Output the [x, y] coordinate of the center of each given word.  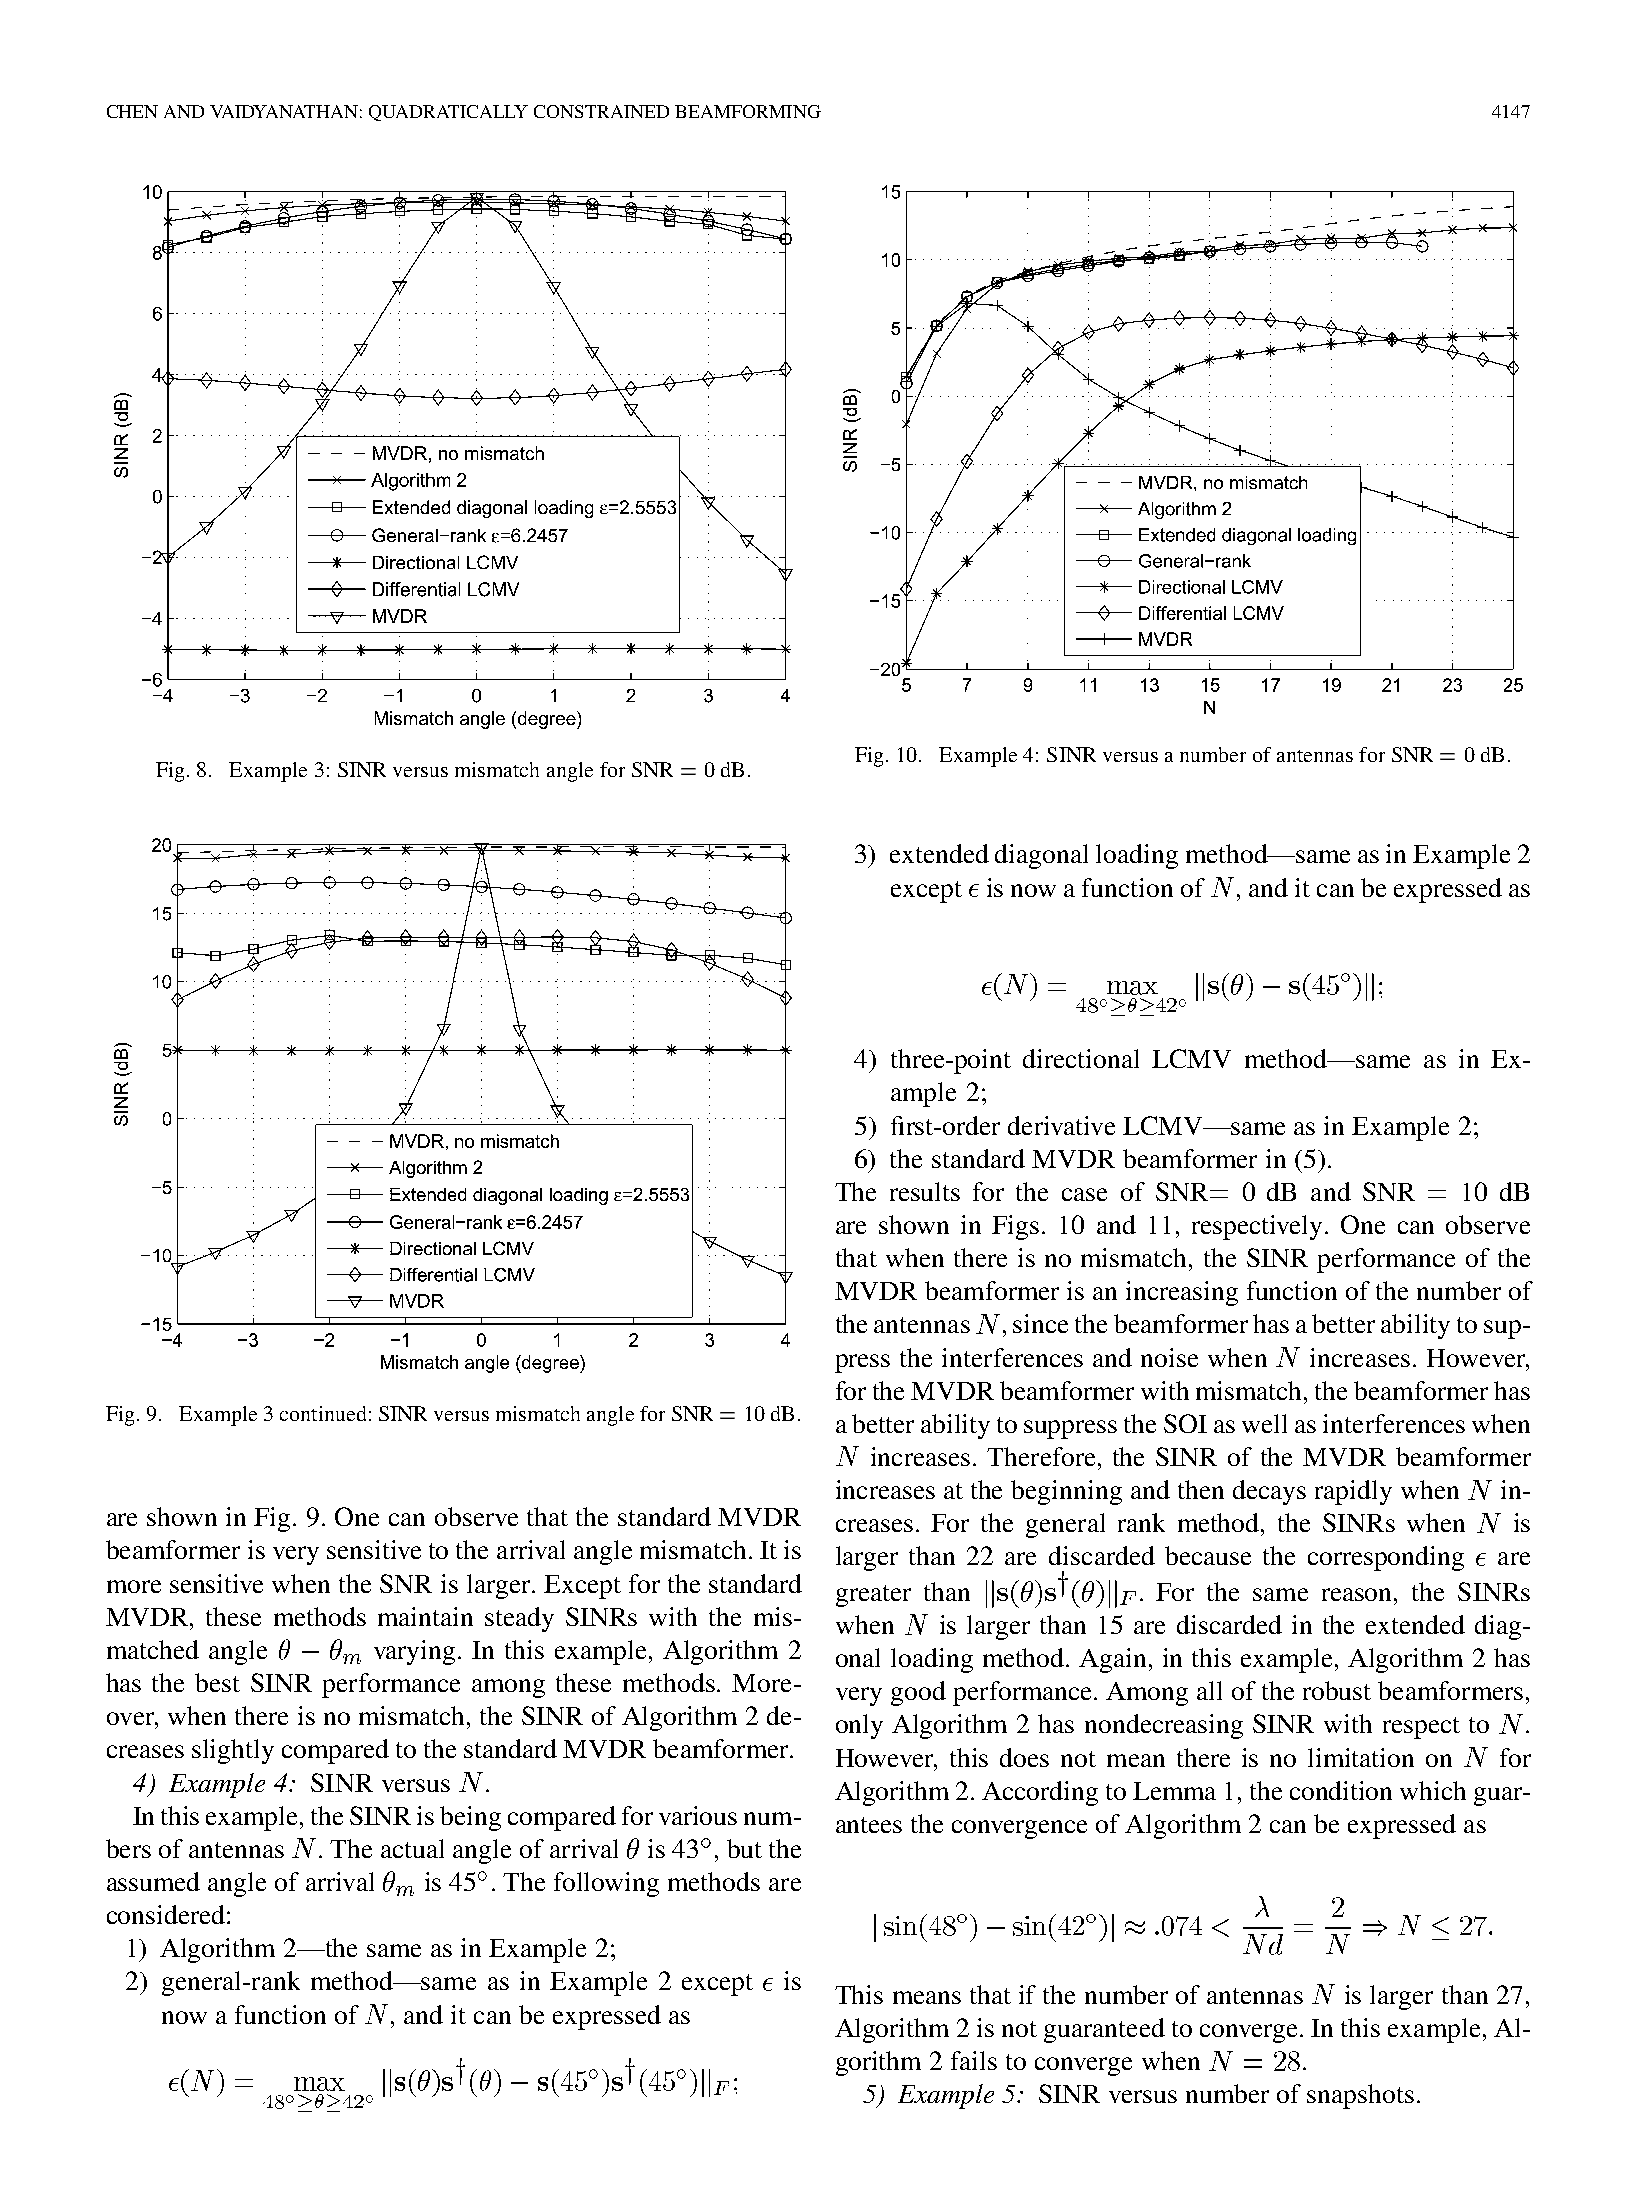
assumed [153, 1881]
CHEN [132, 111]
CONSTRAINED [601, 111]
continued [323, 1413]
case [1084, 1194]
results [925, 1191]
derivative [1061, 1125]
